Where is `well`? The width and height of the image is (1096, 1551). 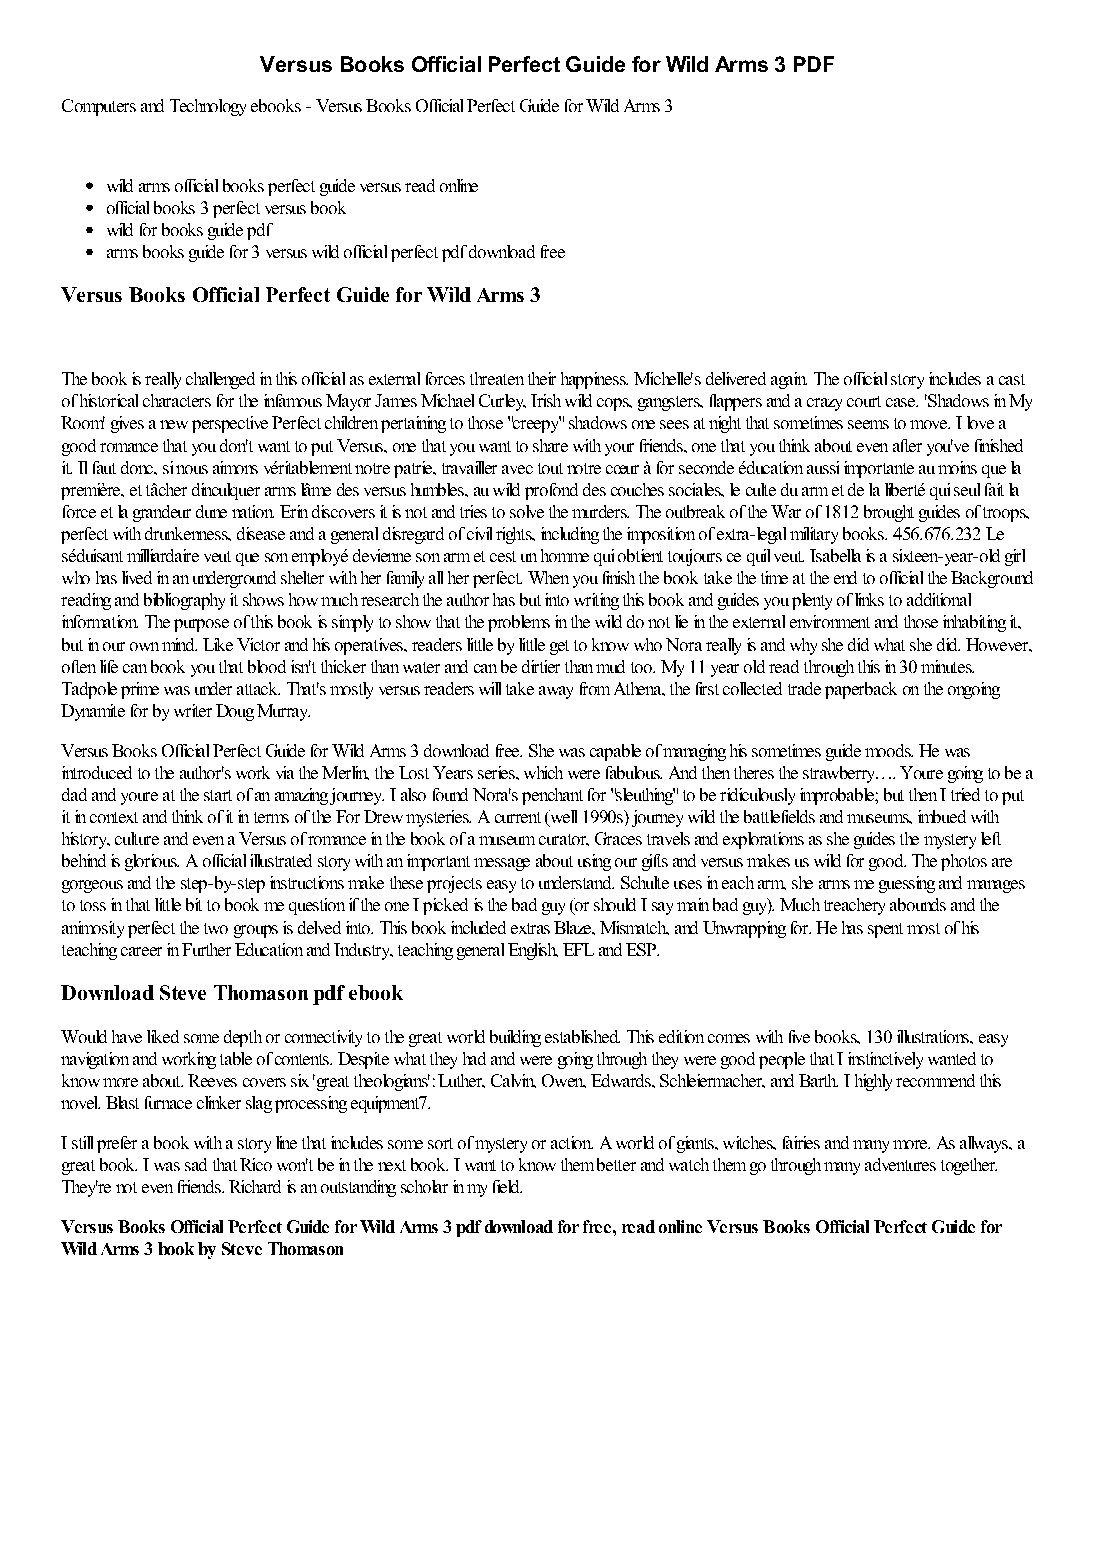
well is located at coordinates (562, 818).
